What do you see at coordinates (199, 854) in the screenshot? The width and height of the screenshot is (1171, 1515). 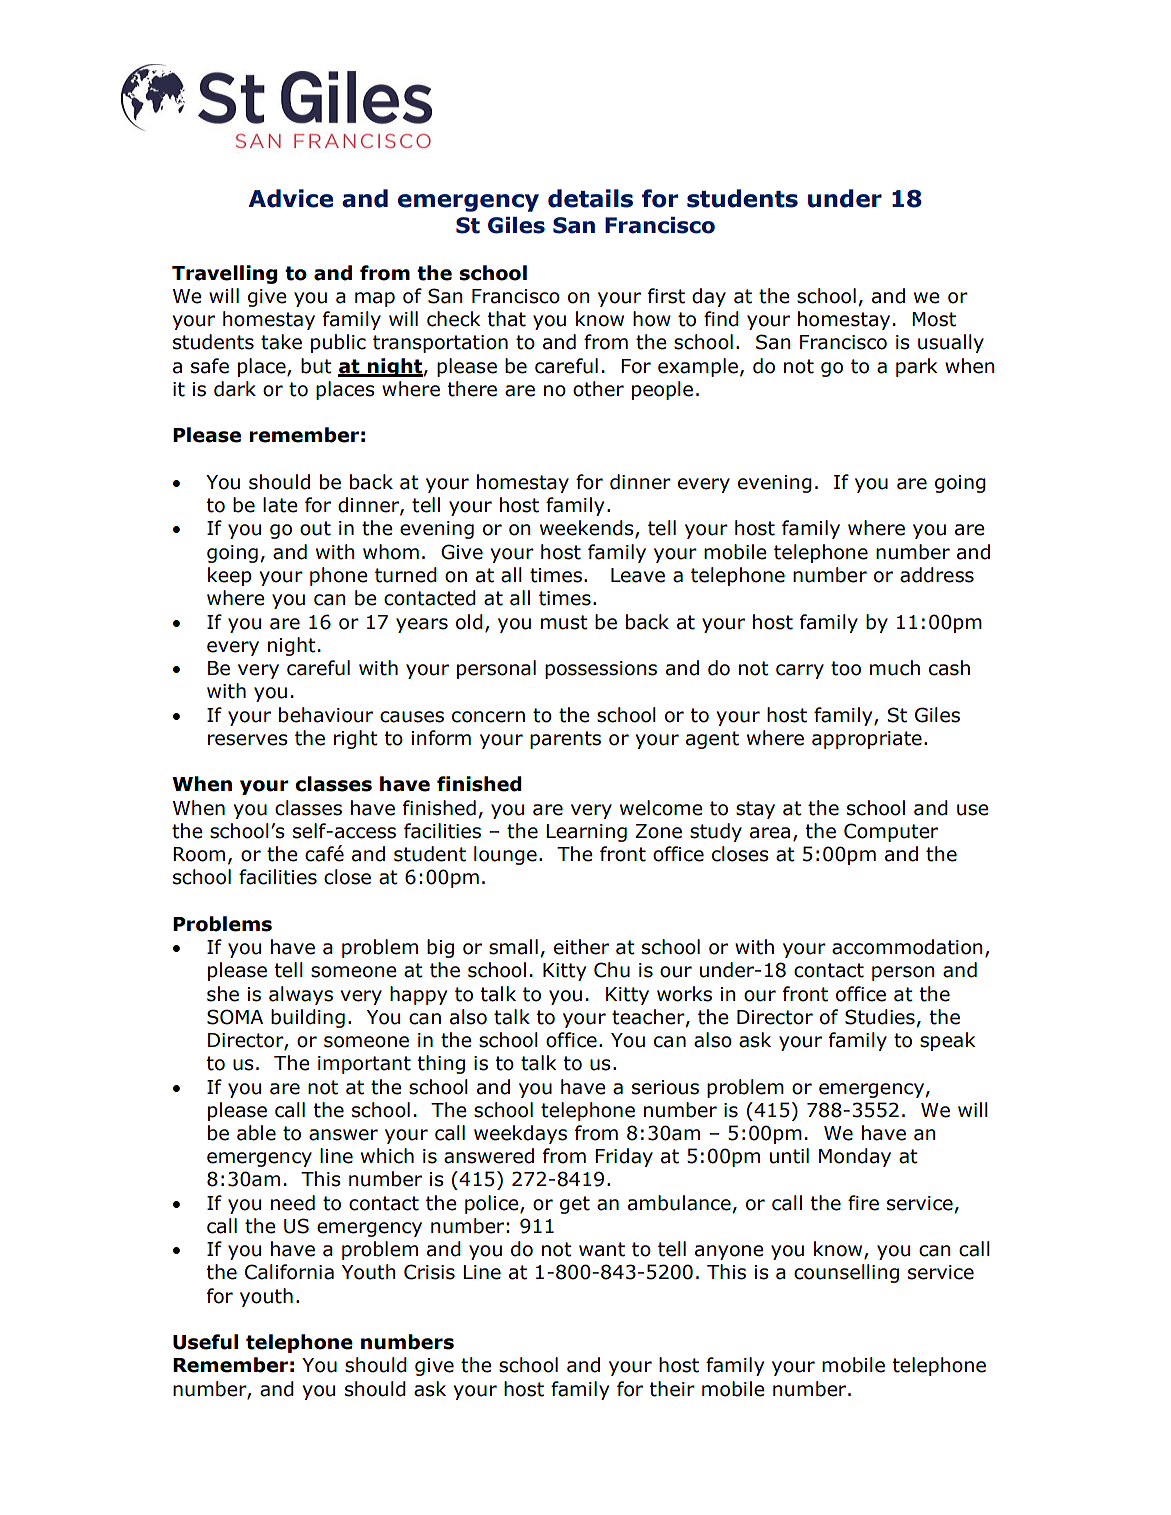 I see `Room` at bounding box center [199, 854].
